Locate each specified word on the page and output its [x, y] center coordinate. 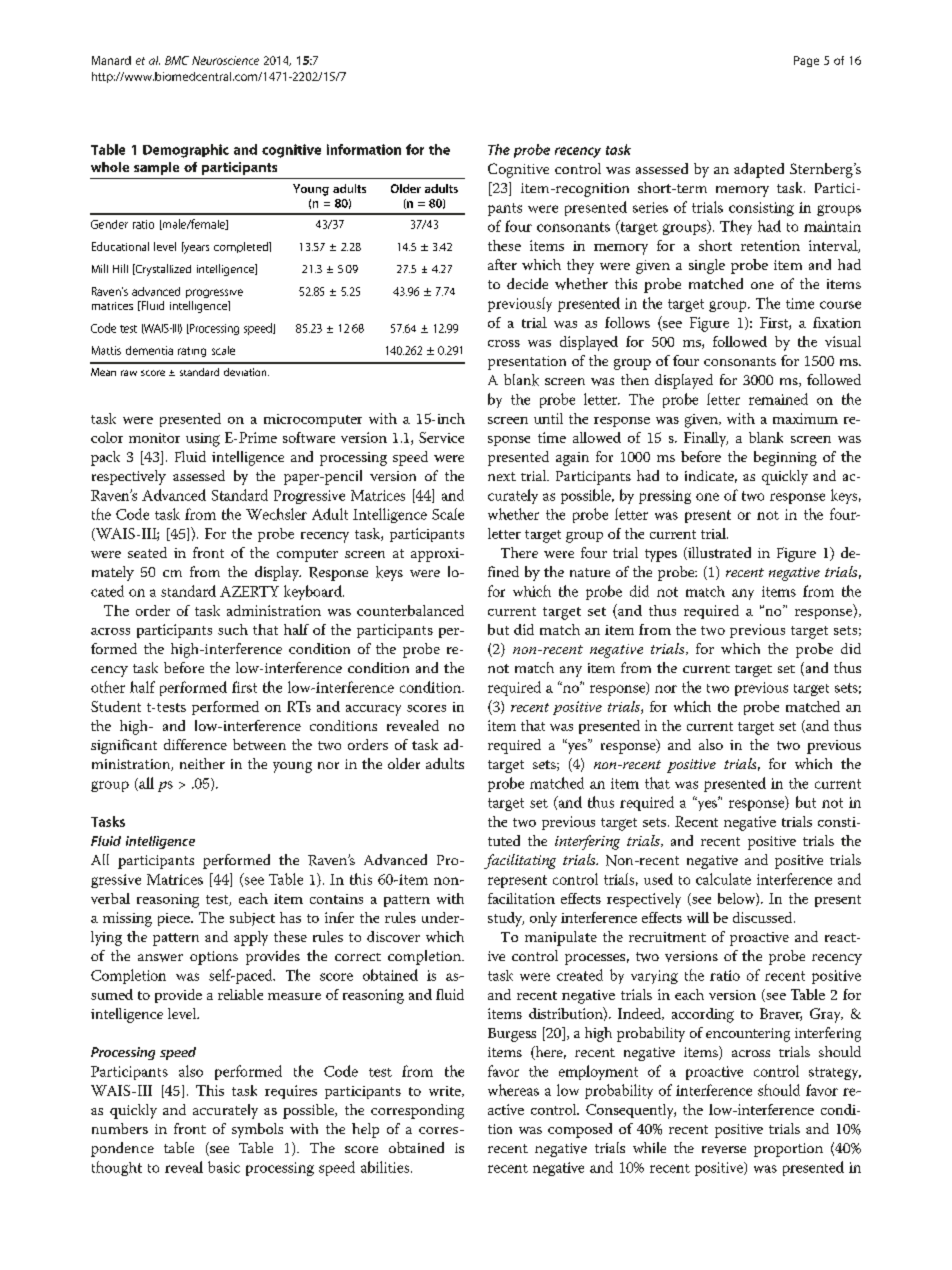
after [502, 264]
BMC [177, 60]
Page [806, 61]
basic [224, 1167]
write [446, 1091]
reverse [724, 1150]
